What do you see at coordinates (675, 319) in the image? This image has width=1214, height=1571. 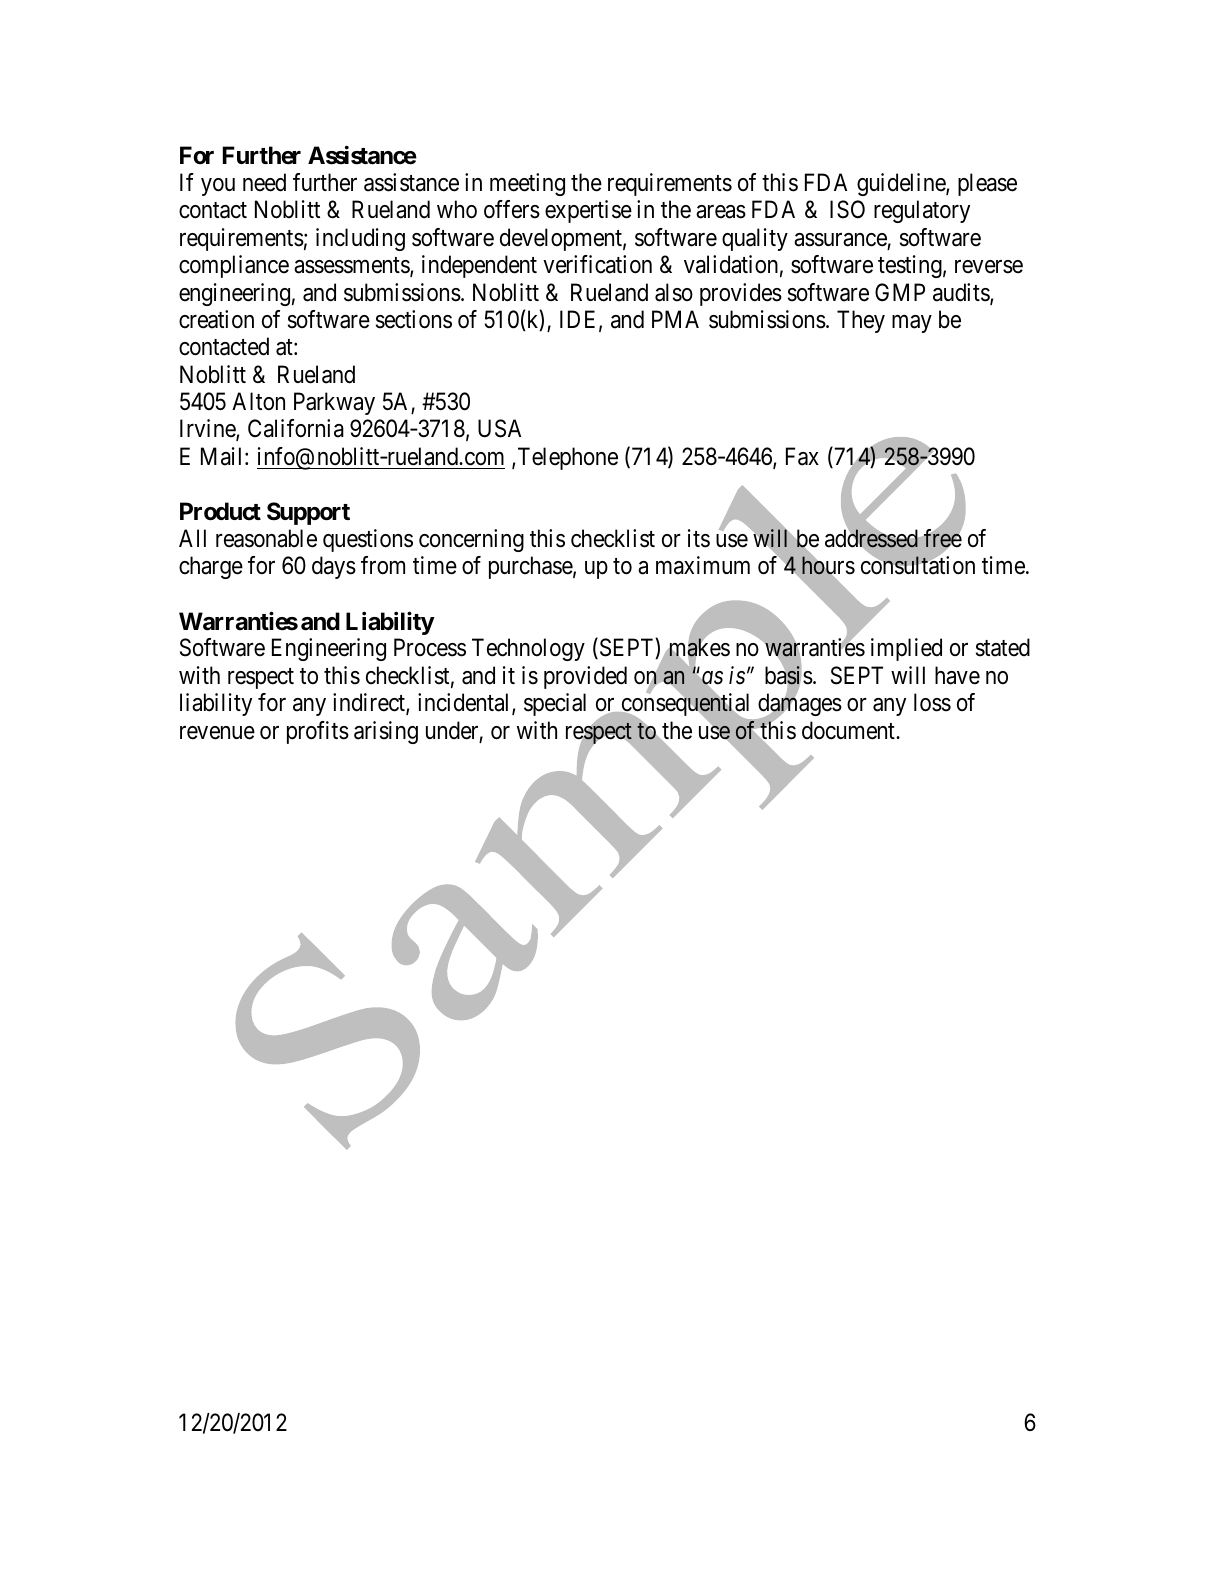 I see `PMA` at bounding box center [675, 319].
